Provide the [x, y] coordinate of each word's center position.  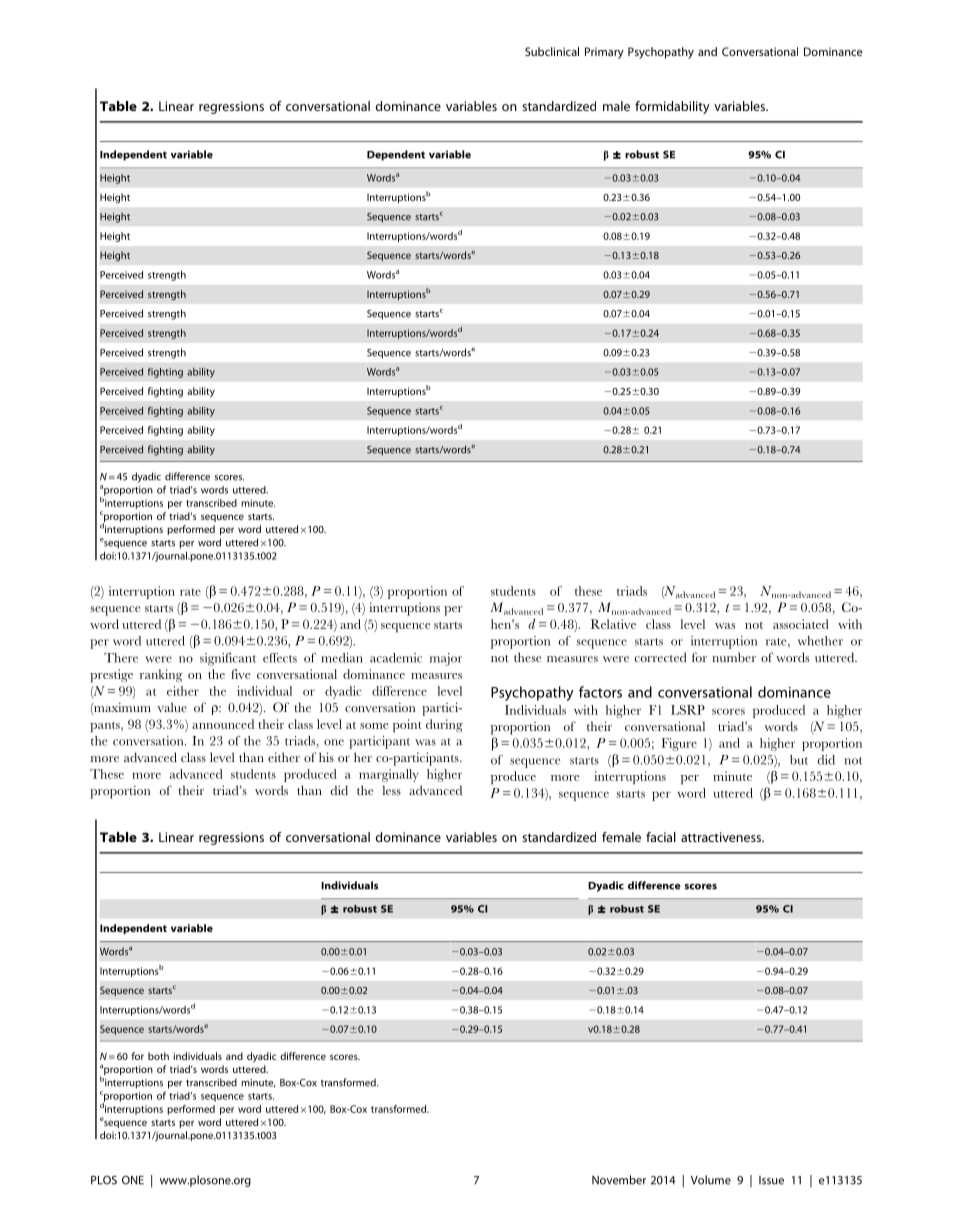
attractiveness [722, 837]
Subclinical [552, 51]
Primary [604, 53]
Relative [613, 624]
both [158, 1056]
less [392, 790]
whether [820, 641]
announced [223, 724]
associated [801, 624]
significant [228, 659]
